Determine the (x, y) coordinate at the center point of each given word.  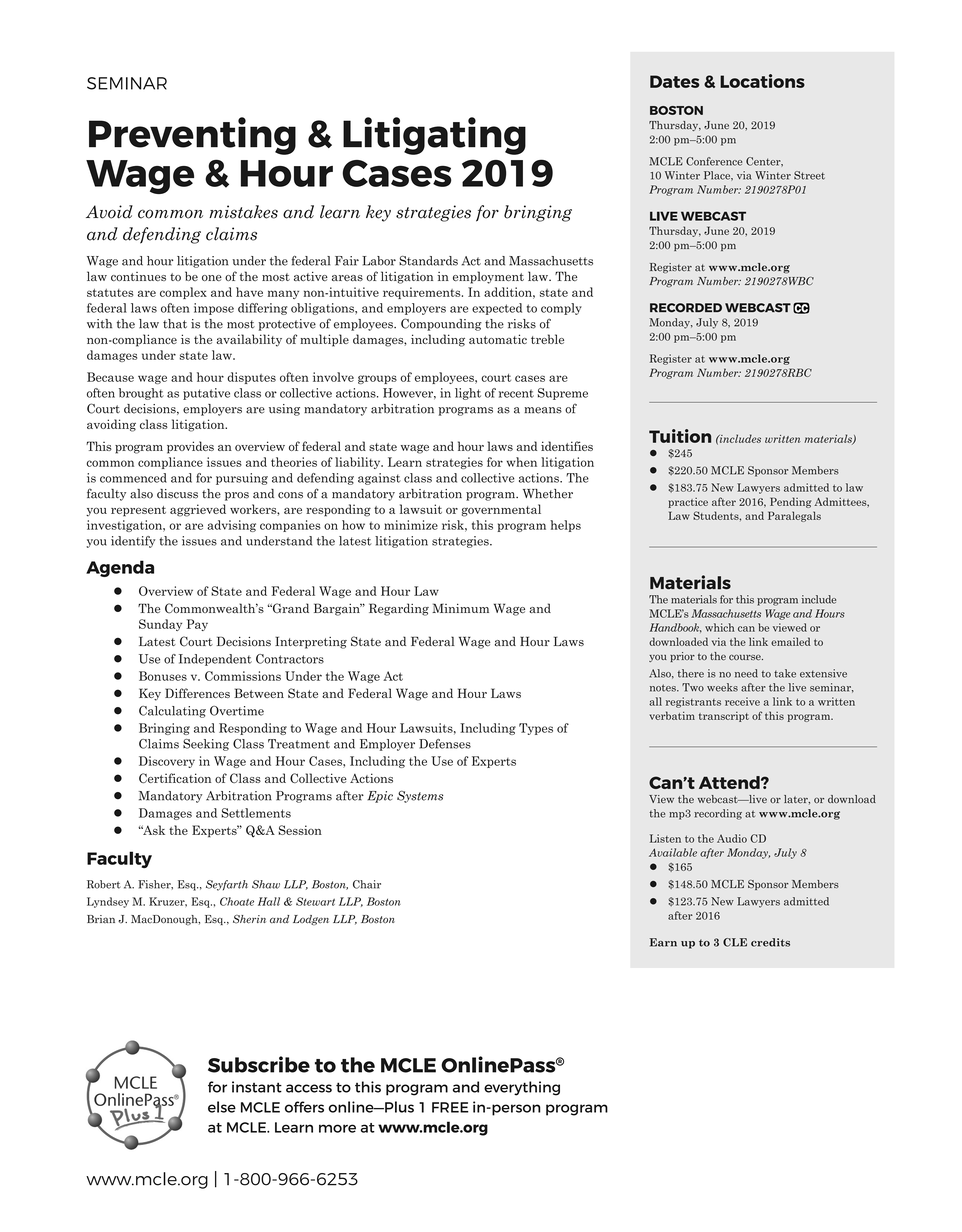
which (720, 627)
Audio (732, 838)
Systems (420, 796)
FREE (450, 1107)
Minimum (460, 608)
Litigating (434, 136)
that (175, 324)
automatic (498, 339)
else (222, 1107)
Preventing (192, 136)
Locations (762, 81)
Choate (237, 901)
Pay (197, 625)
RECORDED (686, 308)
